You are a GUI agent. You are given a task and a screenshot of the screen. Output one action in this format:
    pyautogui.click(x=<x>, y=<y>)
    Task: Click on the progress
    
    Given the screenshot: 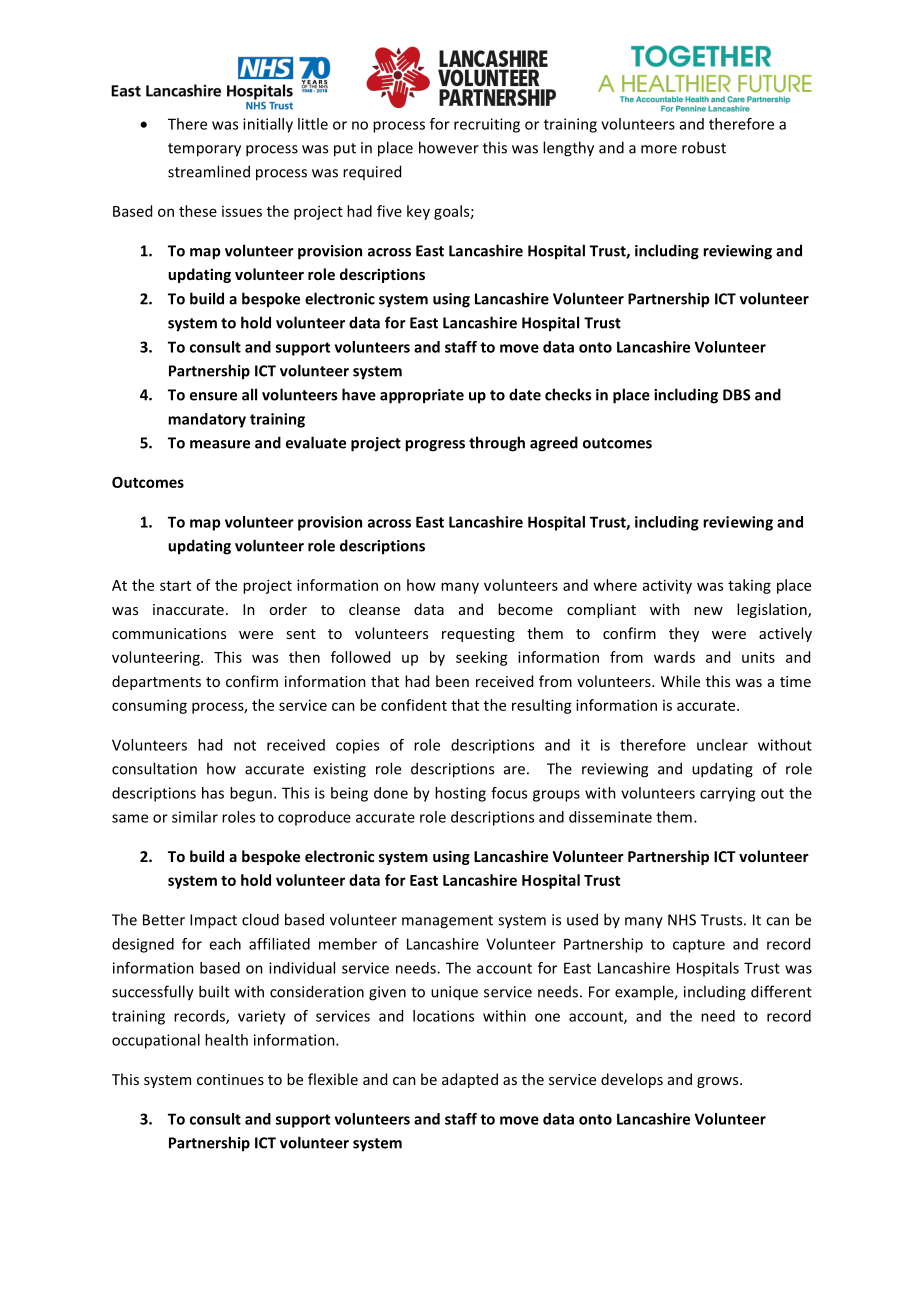 What is the action you would take?
    pyautogui.click(x=435, y=446)
